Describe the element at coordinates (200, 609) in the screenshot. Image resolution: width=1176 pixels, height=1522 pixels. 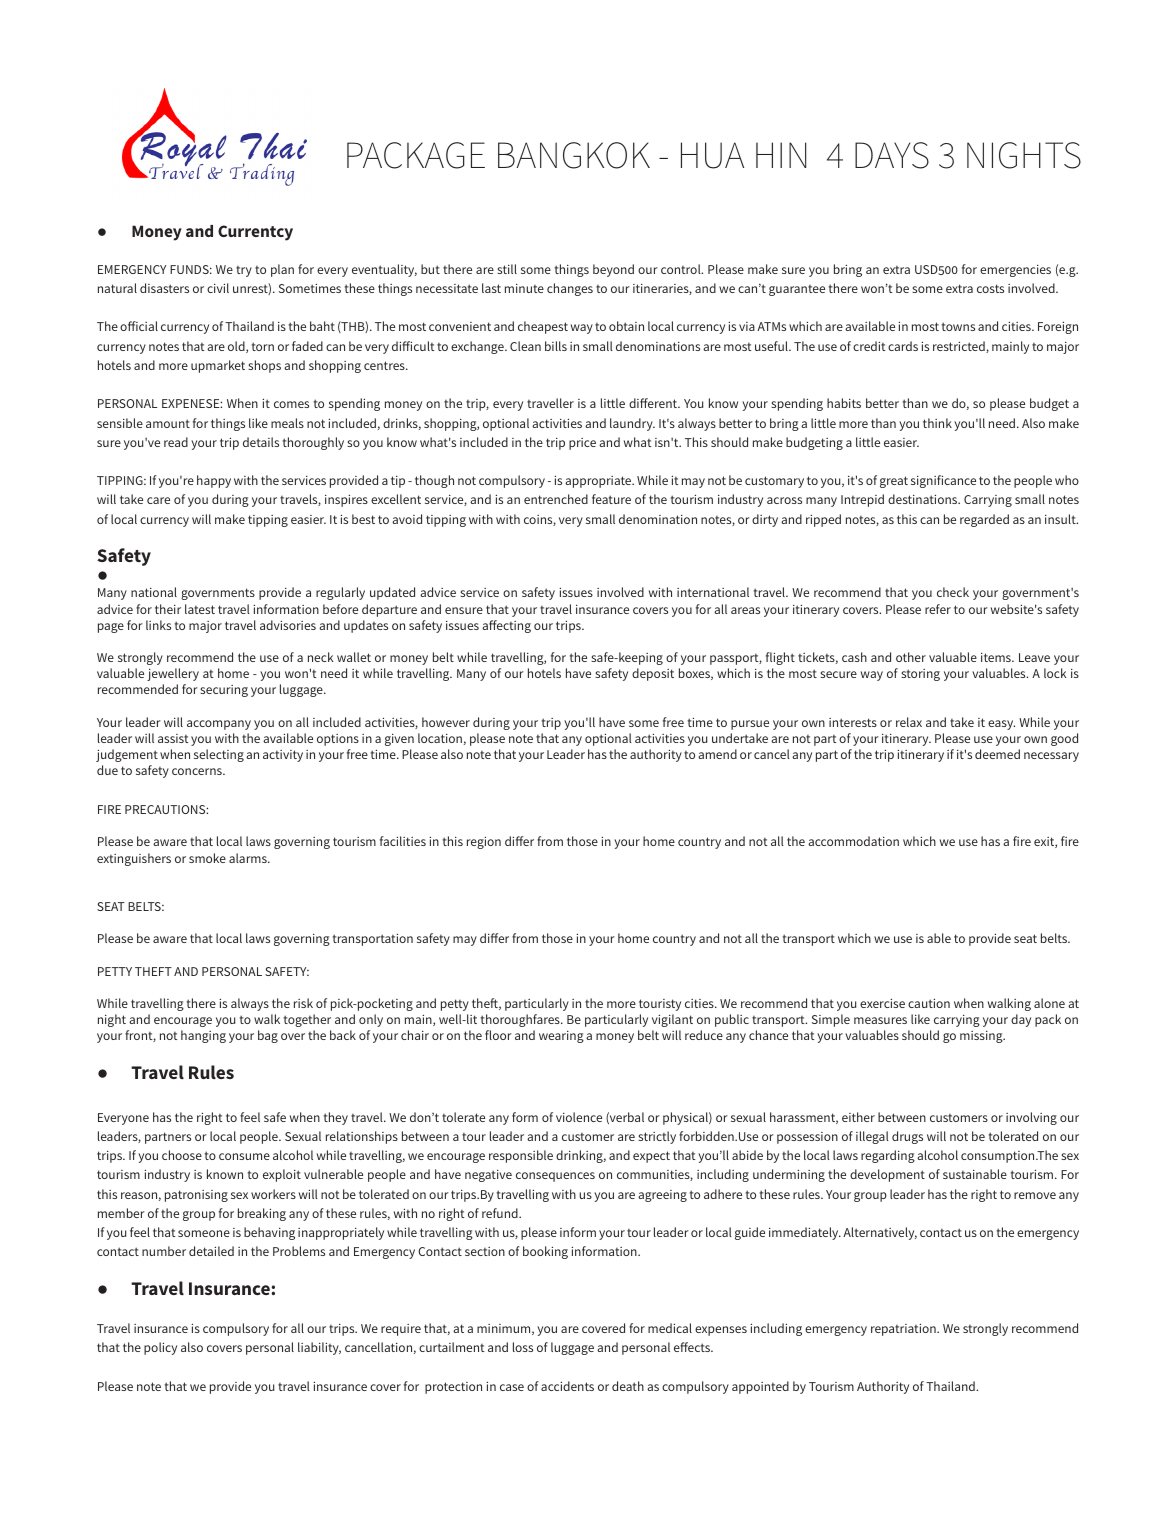
I see `latest` at that location.
